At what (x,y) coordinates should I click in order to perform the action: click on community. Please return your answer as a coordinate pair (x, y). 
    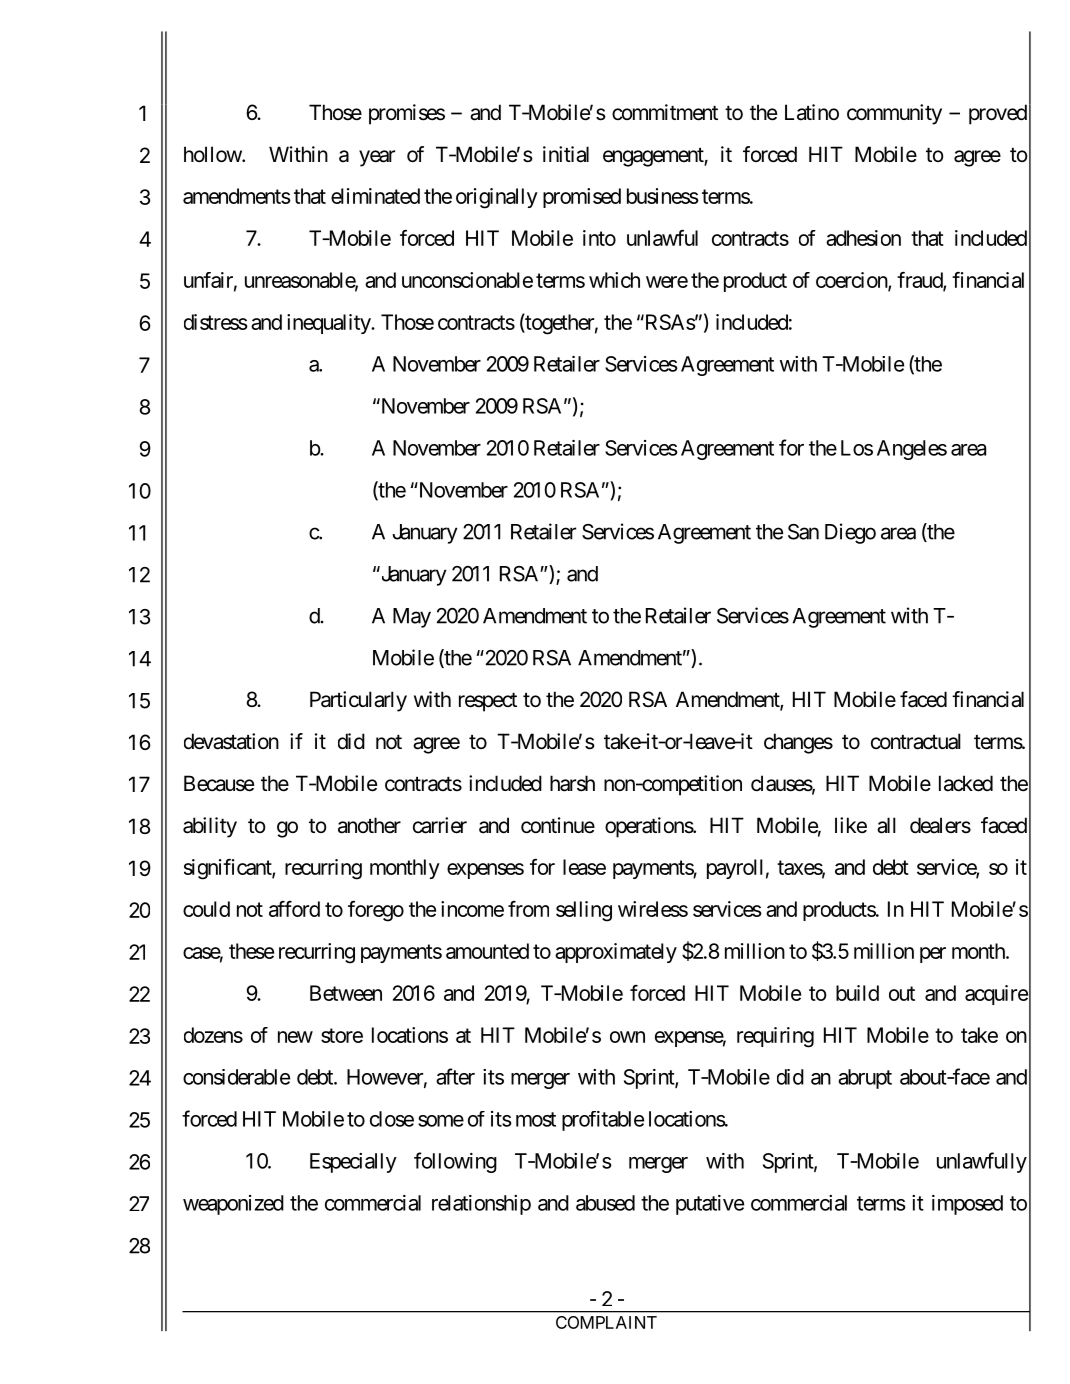
    Looking at the image, I should click on (894, 114).
